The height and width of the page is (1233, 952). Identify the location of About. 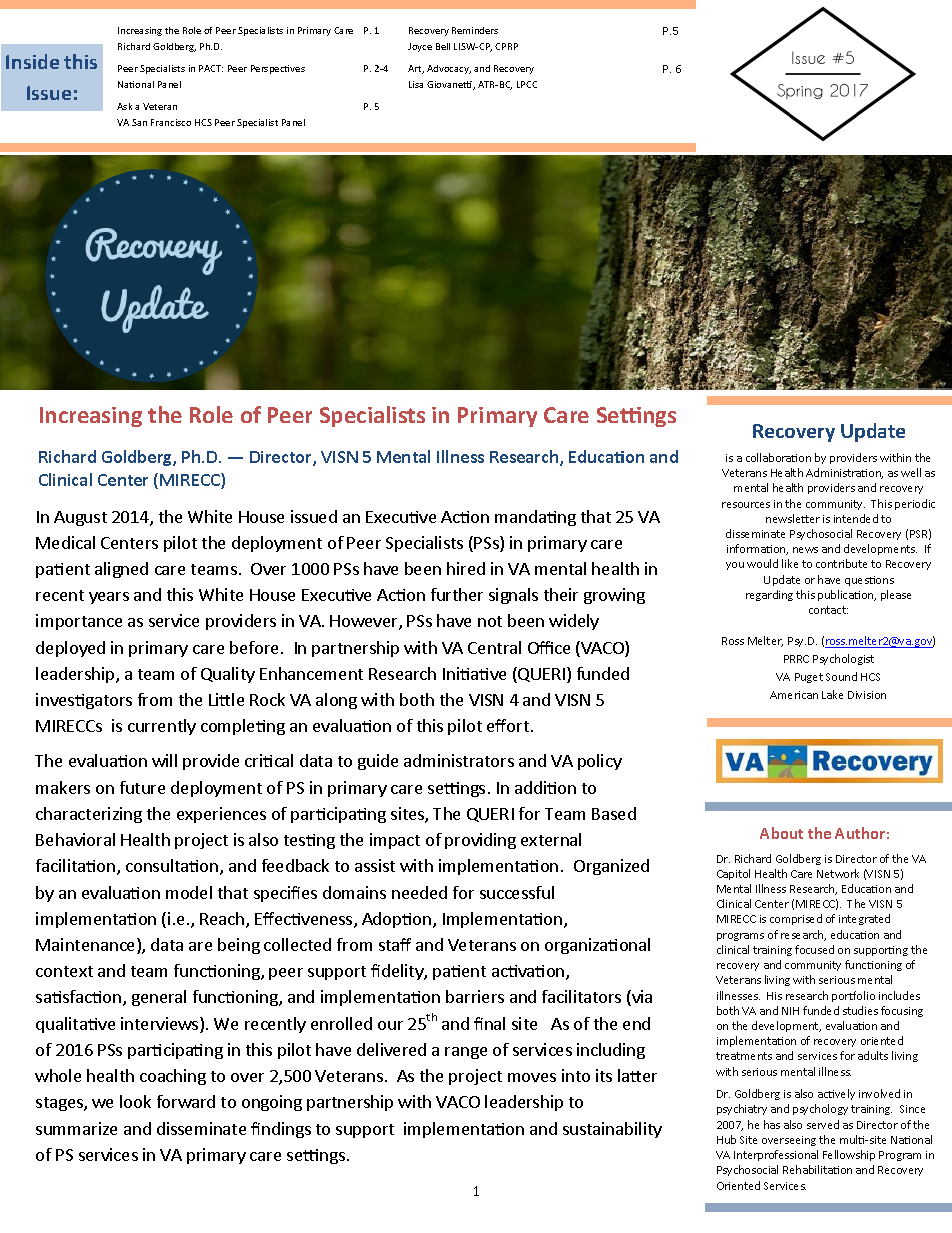
(781, 833).
